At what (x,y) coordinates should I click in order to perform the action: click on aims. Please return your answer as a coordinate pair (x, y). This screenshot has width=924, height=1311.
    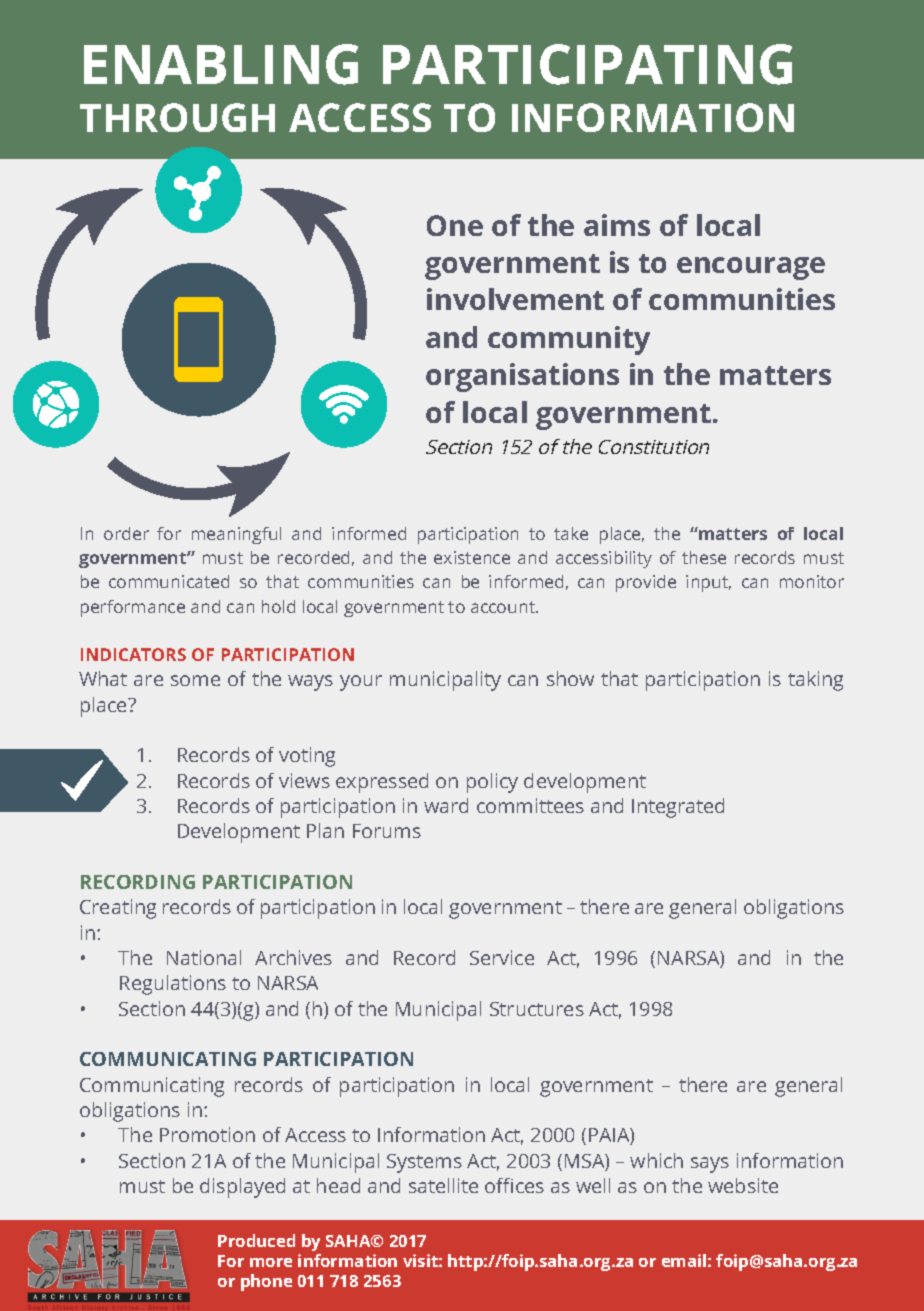
    Looking at the image, I should click on (617, 225).
